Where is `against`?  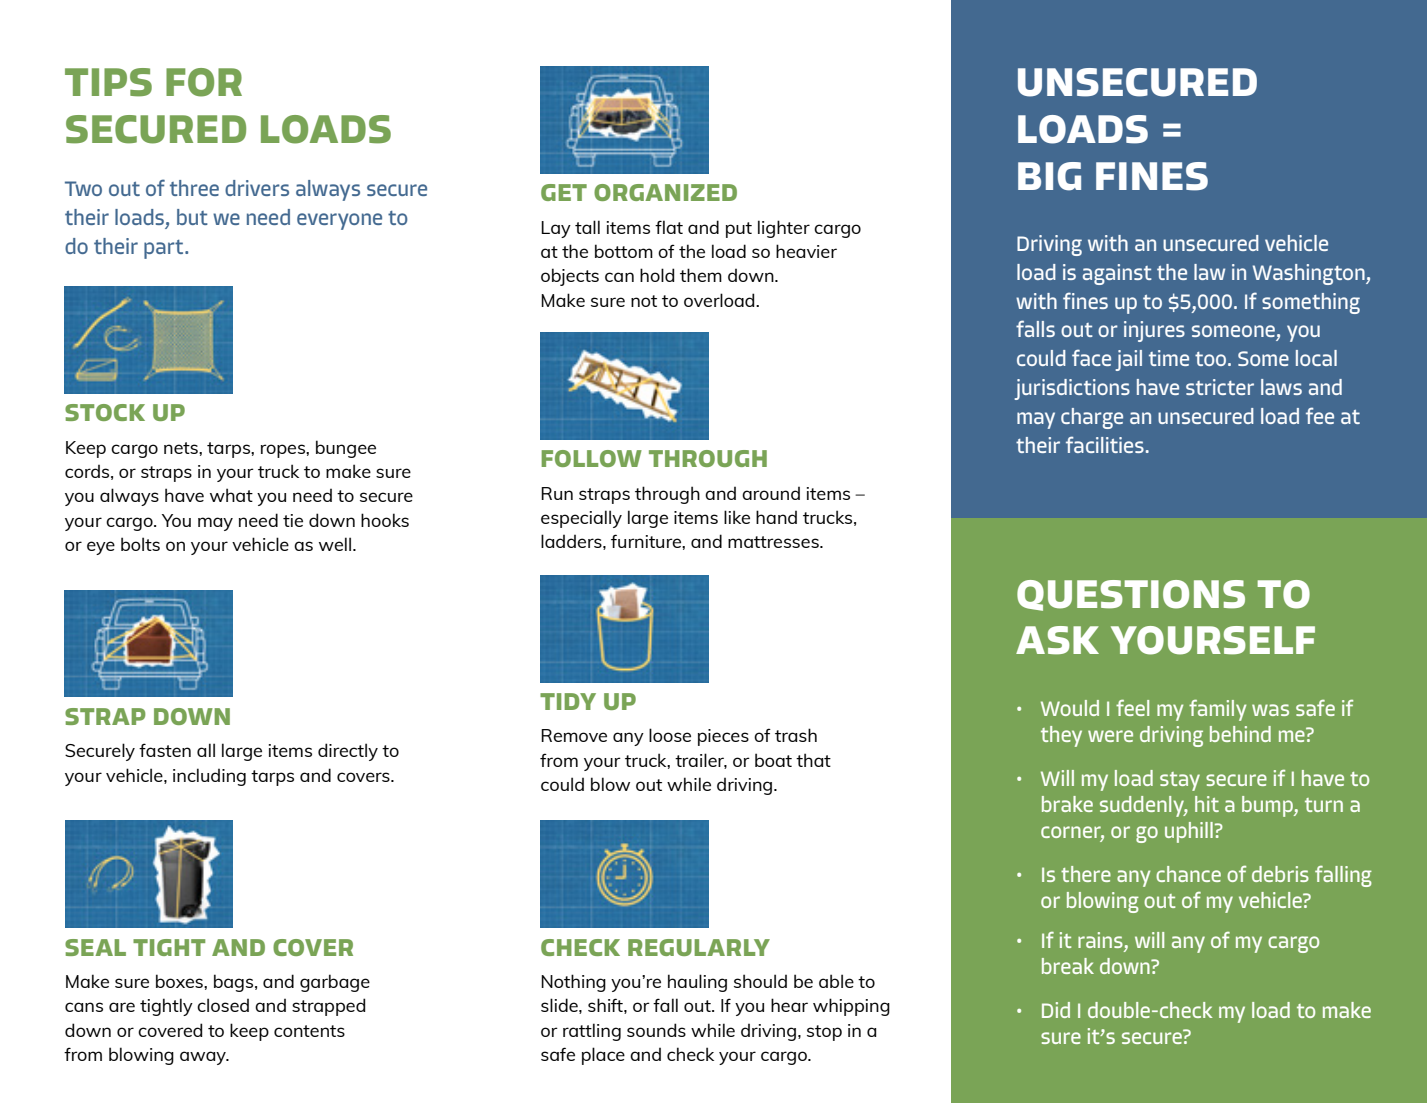 against is located at coordinates (1117, 274).
